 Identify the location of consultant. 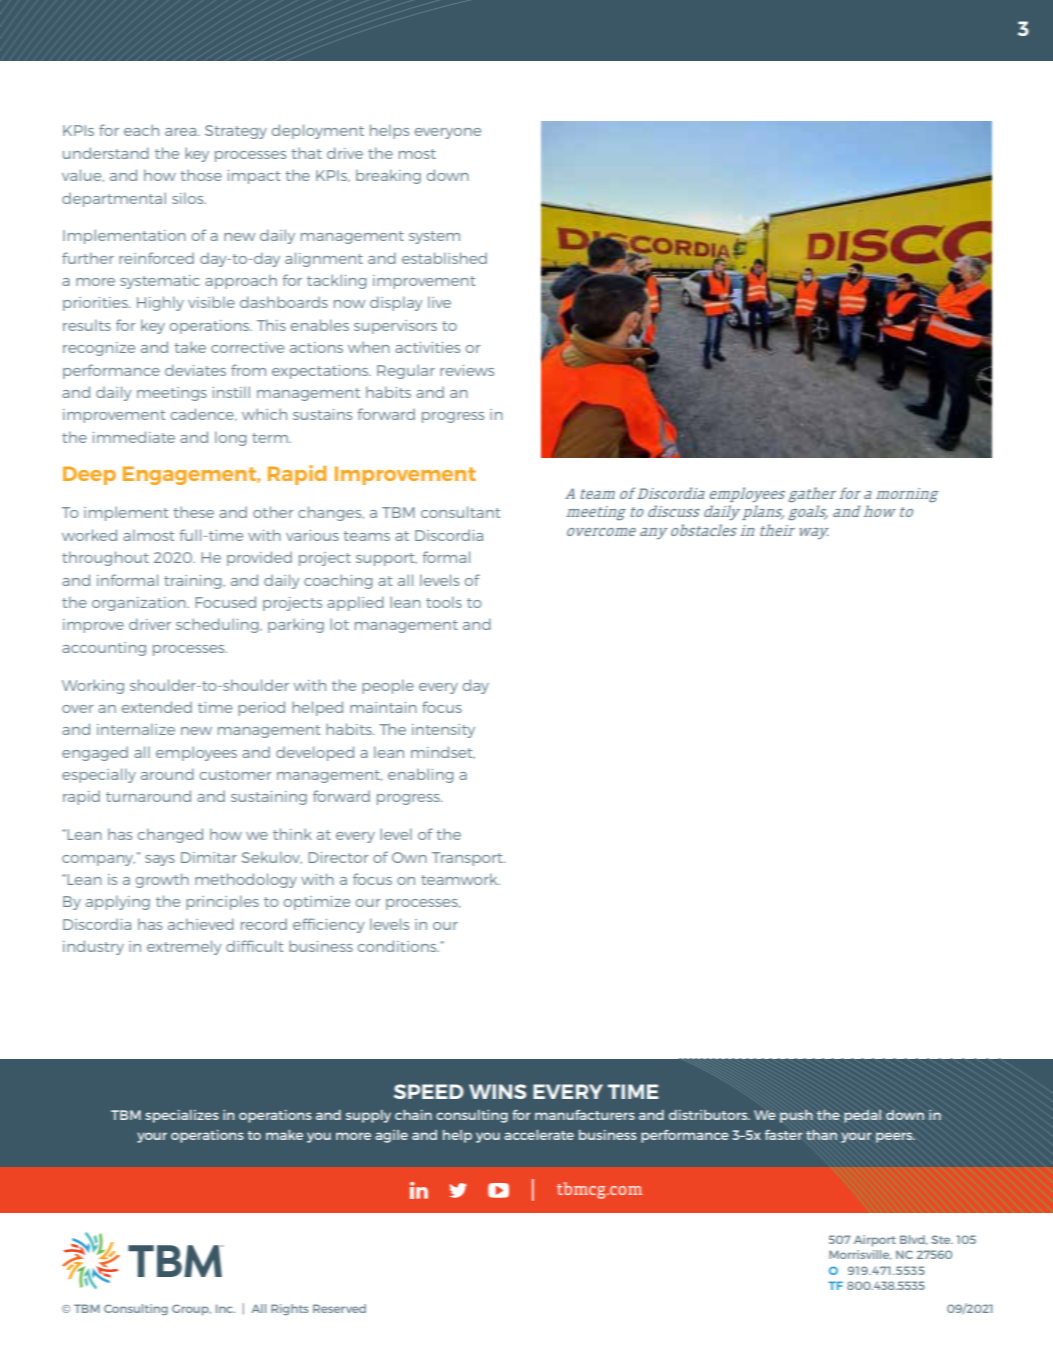
(460, 512).
